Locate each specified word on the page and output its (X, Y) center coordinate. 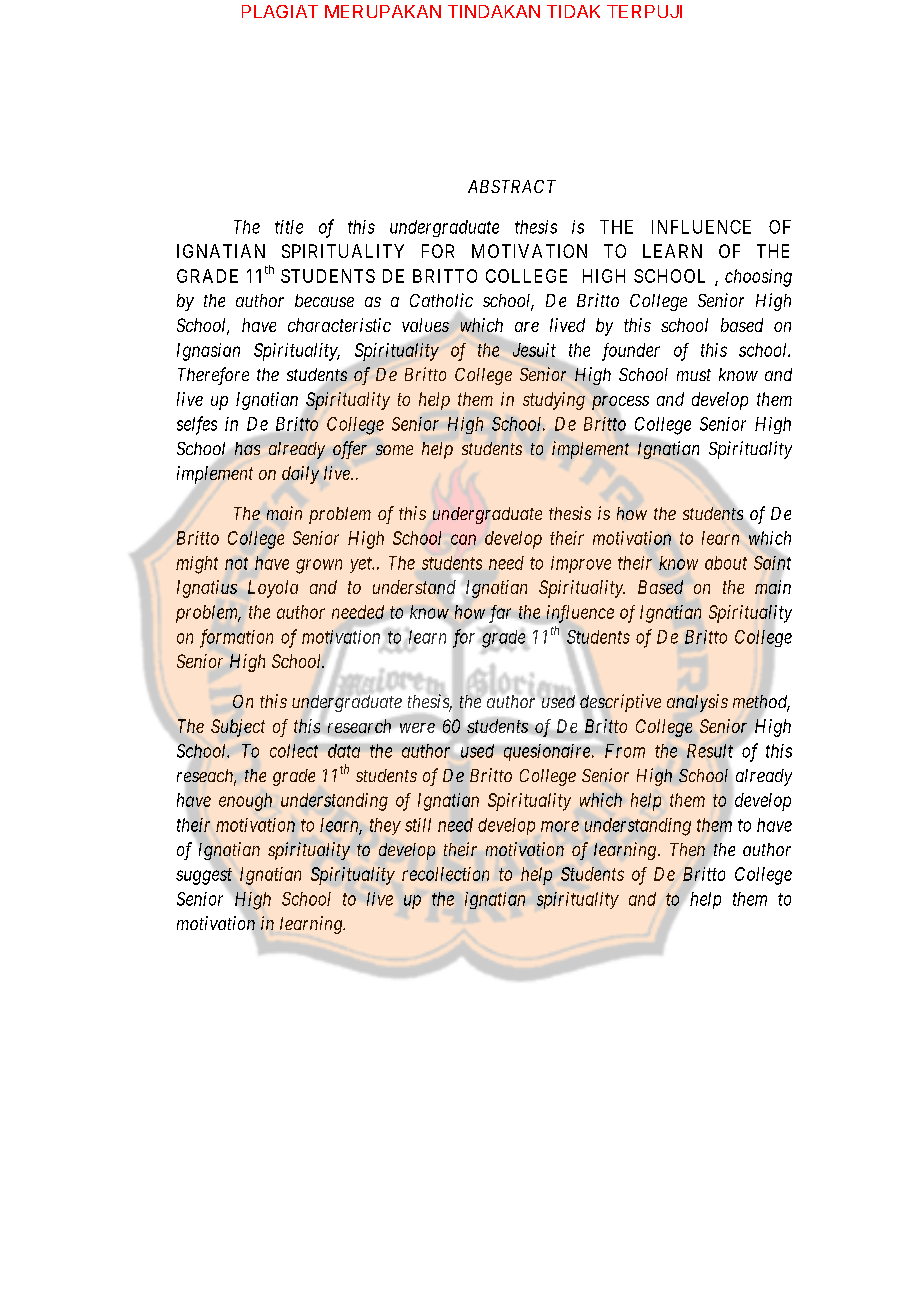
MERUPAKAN (383, 11)
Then (687, 849)
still (418, 825)
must (694, 375)
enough (245, 802)
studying (554, 401)
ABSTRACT (512, 186)
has (247, 448)
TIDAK (573, 11)
